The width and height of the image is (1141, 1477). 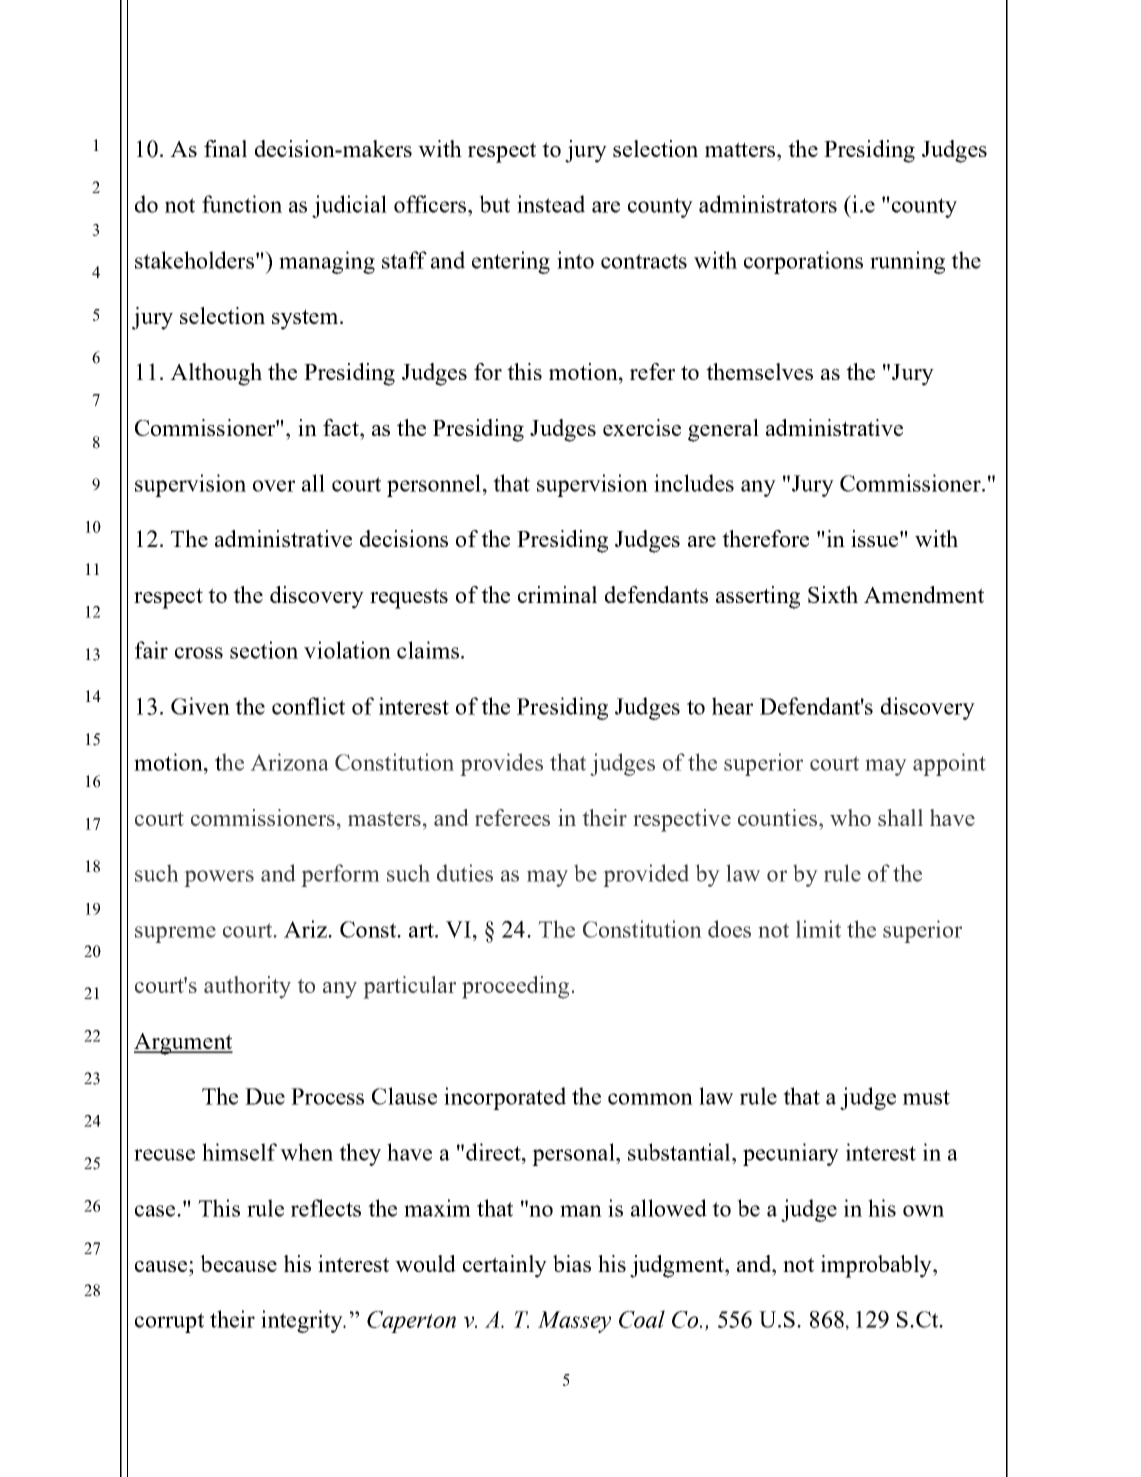 What do you see at coordinates (551, 204) in the image?
I see `instead` at bounding box center [551, 204].
